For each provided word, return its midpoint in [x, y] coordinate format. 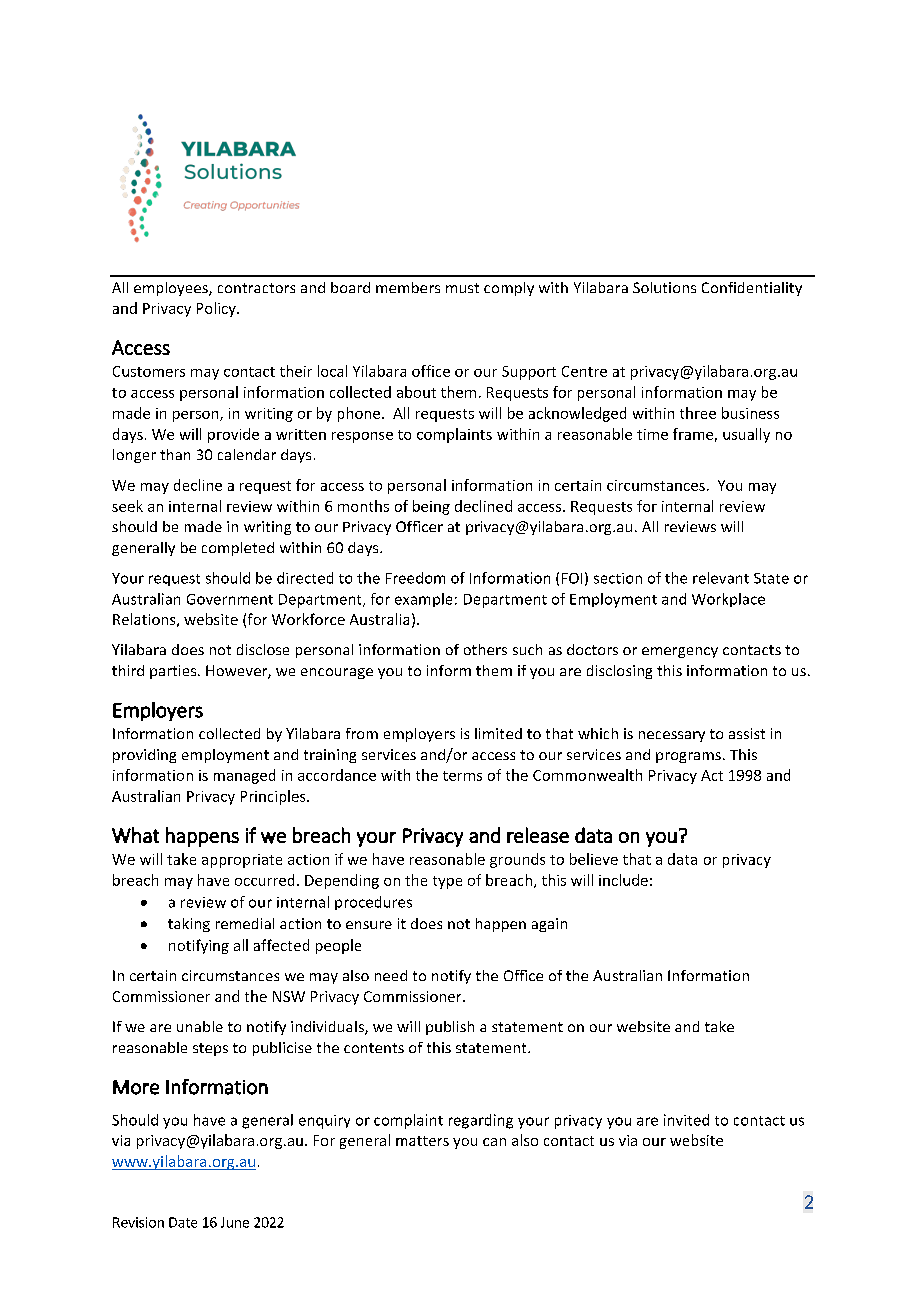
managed [244, 776]
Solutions [664, 287]
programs [688, 757]
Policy [217, 309]
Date [183, 1222]
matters [422, 1141]
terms [462, 776]
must [462, 288]
